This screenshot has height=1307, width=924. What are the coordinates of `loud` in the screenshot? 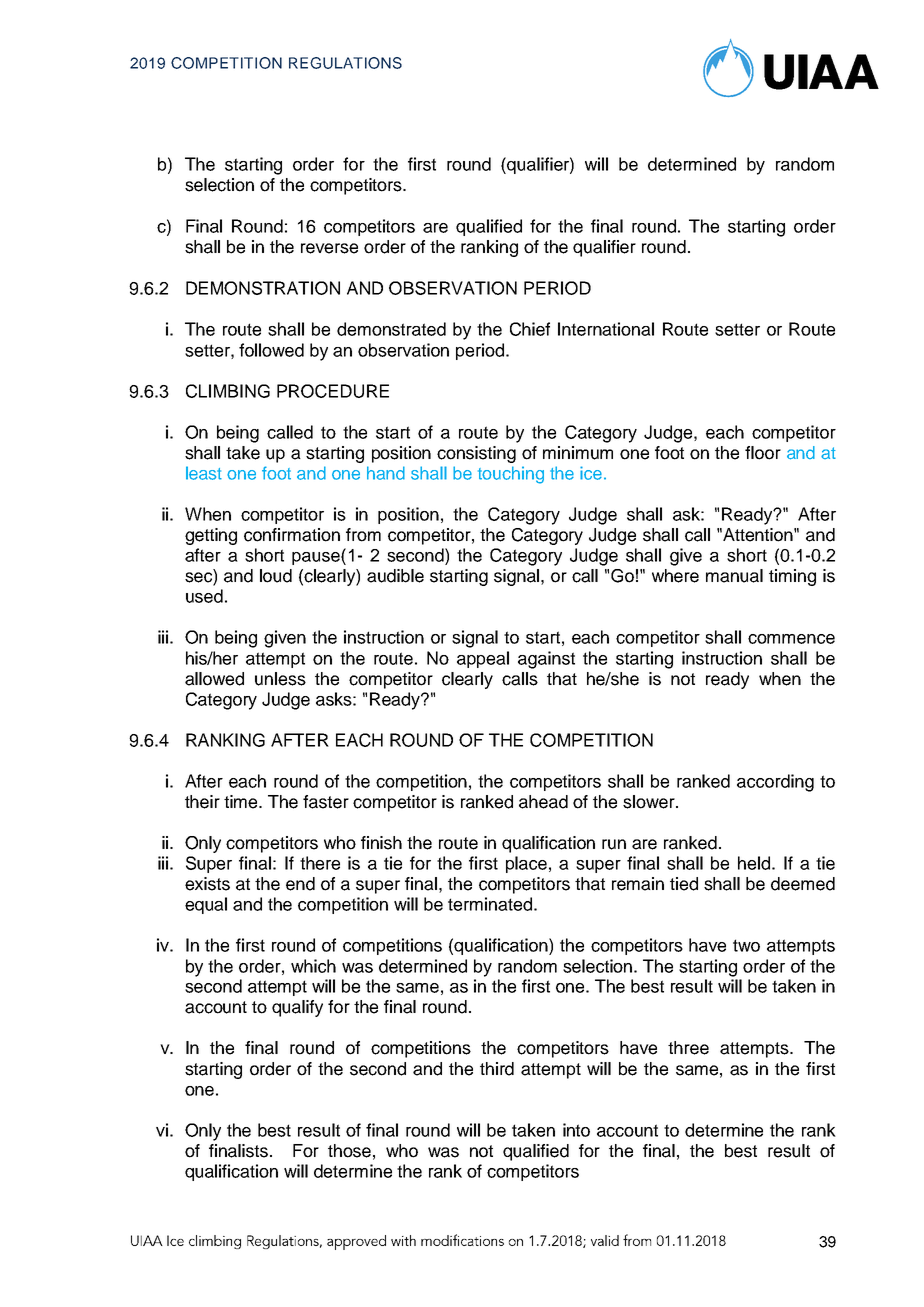 It's located at (276, 576).
